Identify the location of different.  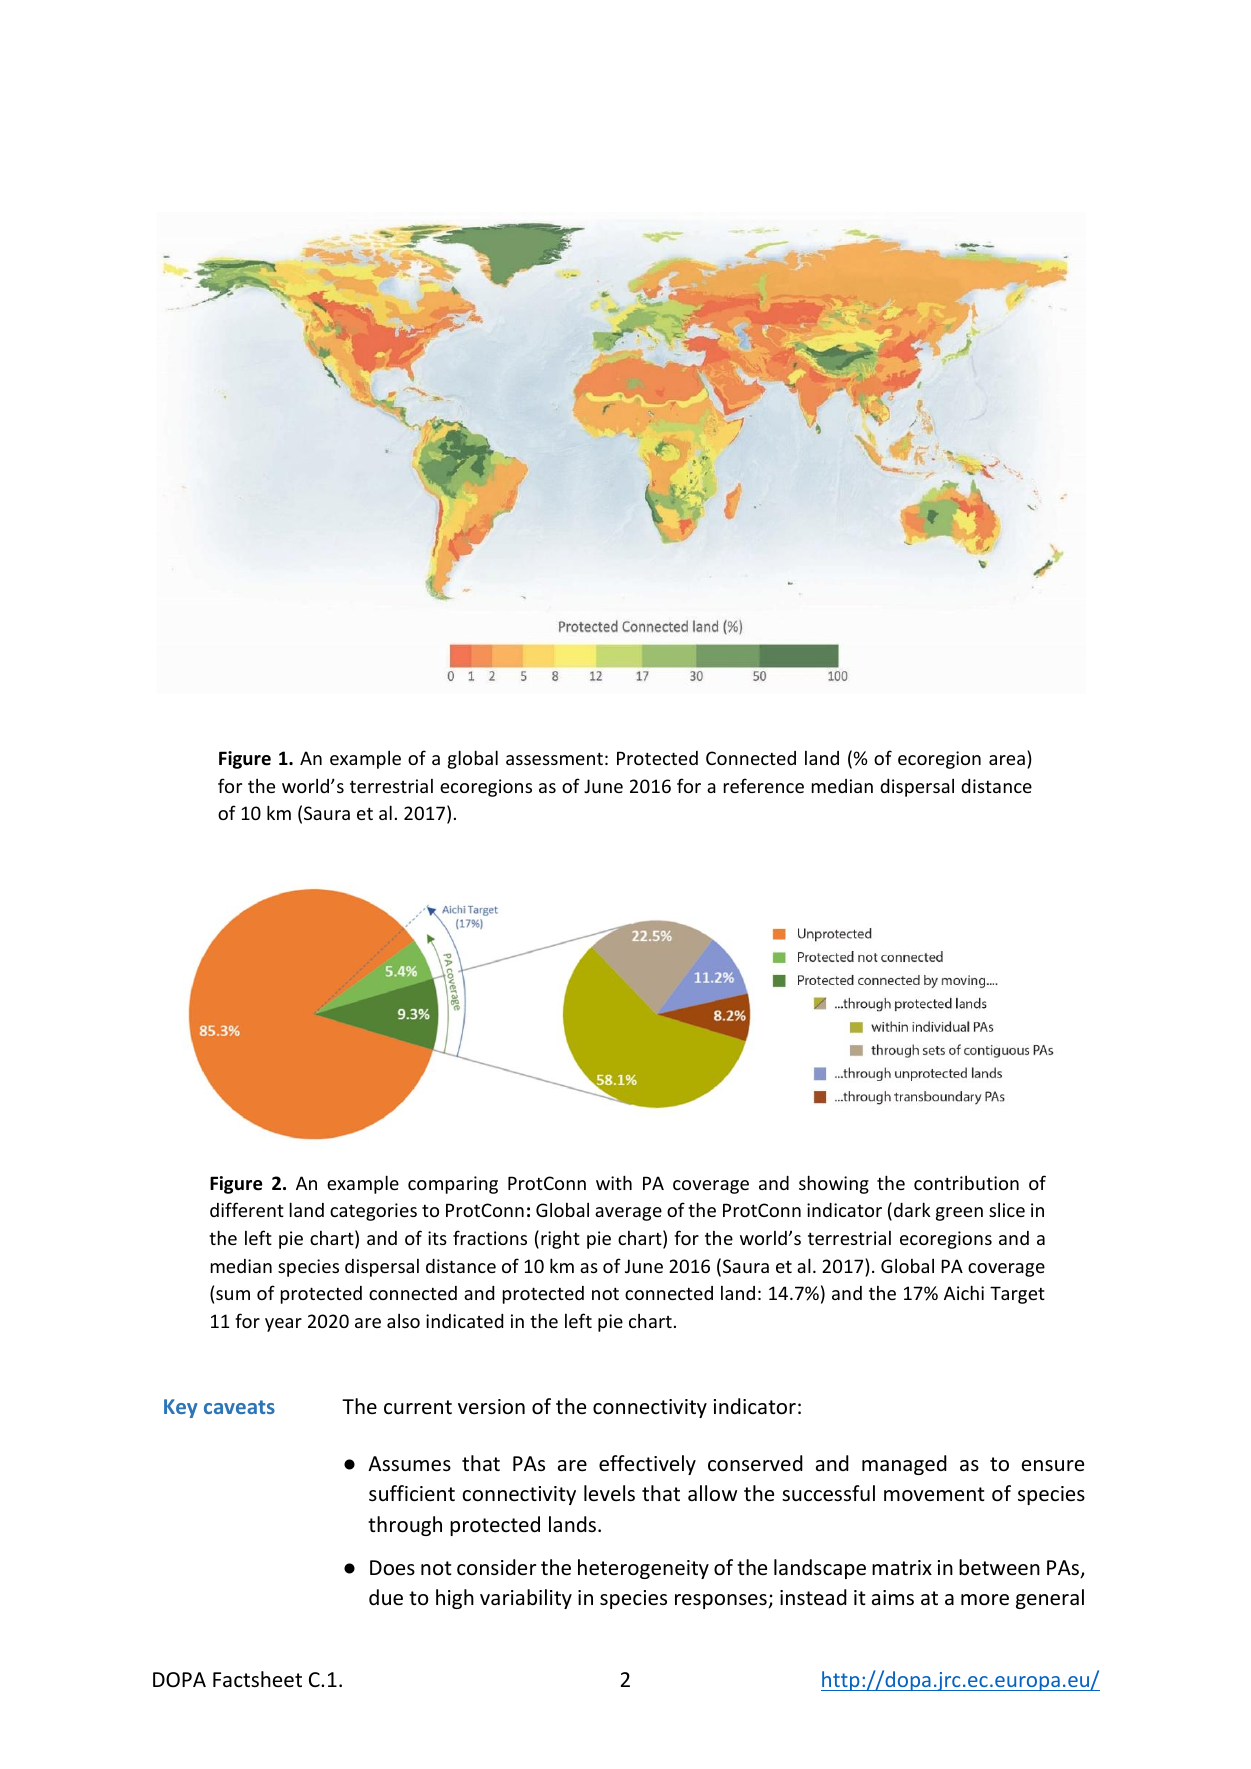
(247, 1209).
